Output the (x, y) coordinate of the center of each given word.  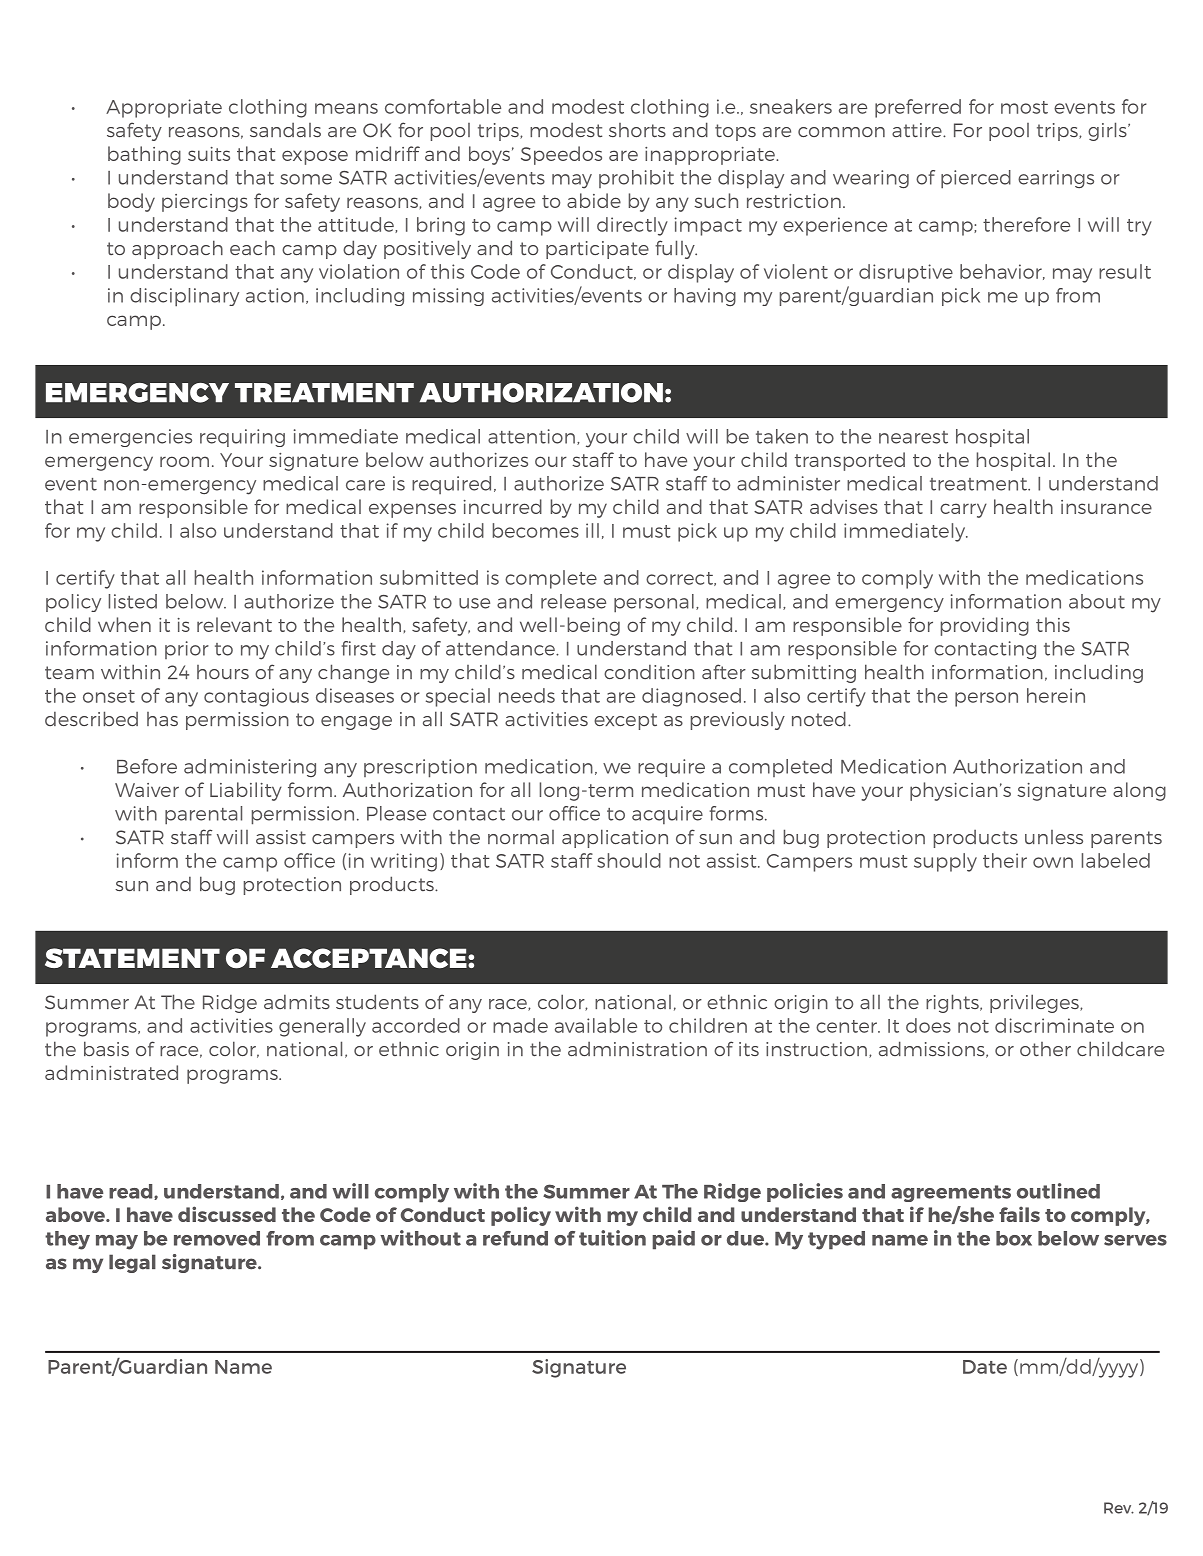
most (1024, 107)
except (625, 721)
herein (1056, 695)
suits (209, 154)
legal (132, 1263)
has (162, 719)
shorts (637, 130)
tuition (612, 1238)
